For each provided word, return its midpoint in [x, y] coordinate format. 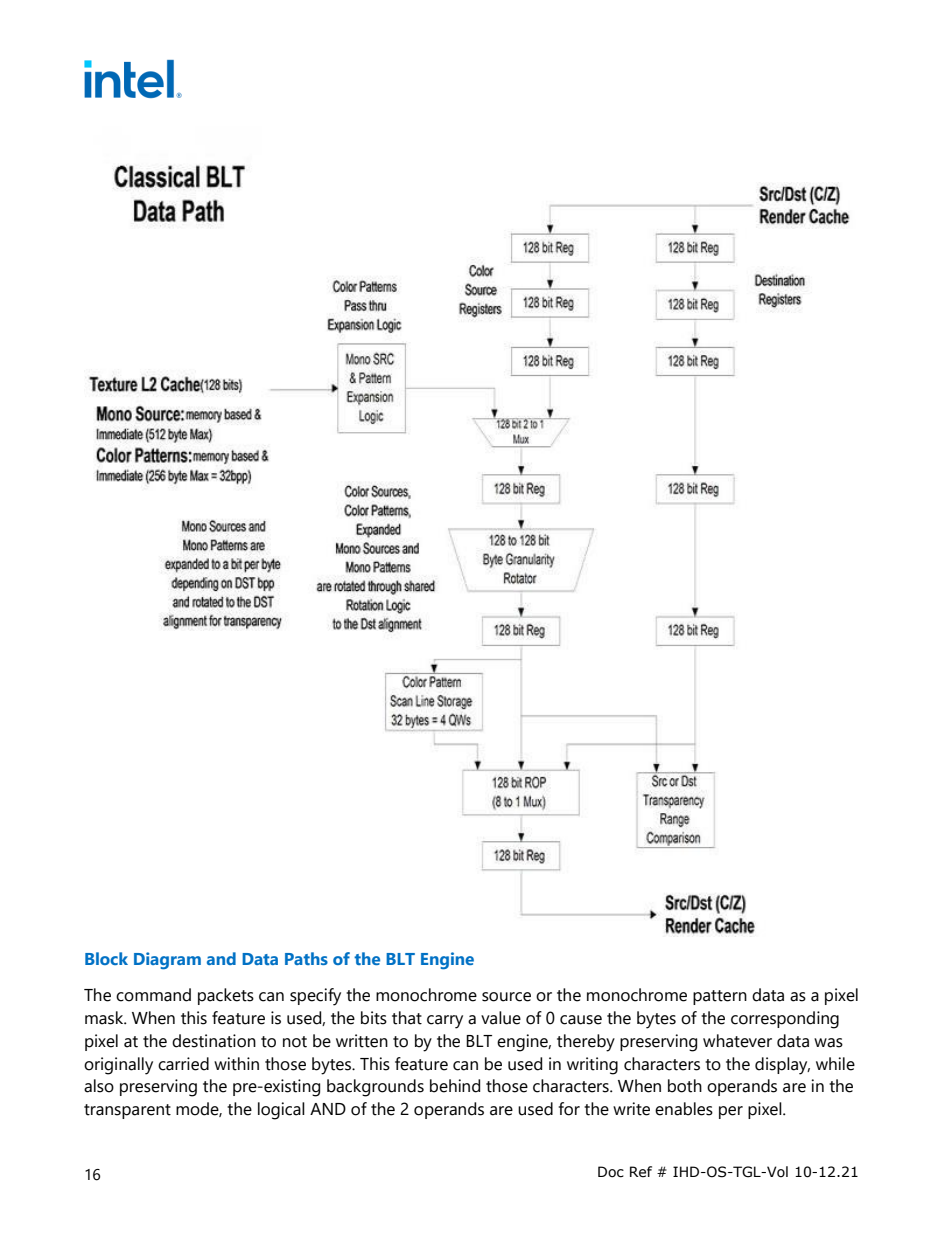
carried [183, 1064]
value [501, 1018]
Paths [306, 958]
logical [281, 1111]
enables [684, 1109]
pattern [720, 997]
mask [105, 1018]
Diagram [167, 960]
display [782, 1066]
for [569, 1109]
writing [592, 1066]
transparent [127, 1111]
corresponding [785, 1020]
